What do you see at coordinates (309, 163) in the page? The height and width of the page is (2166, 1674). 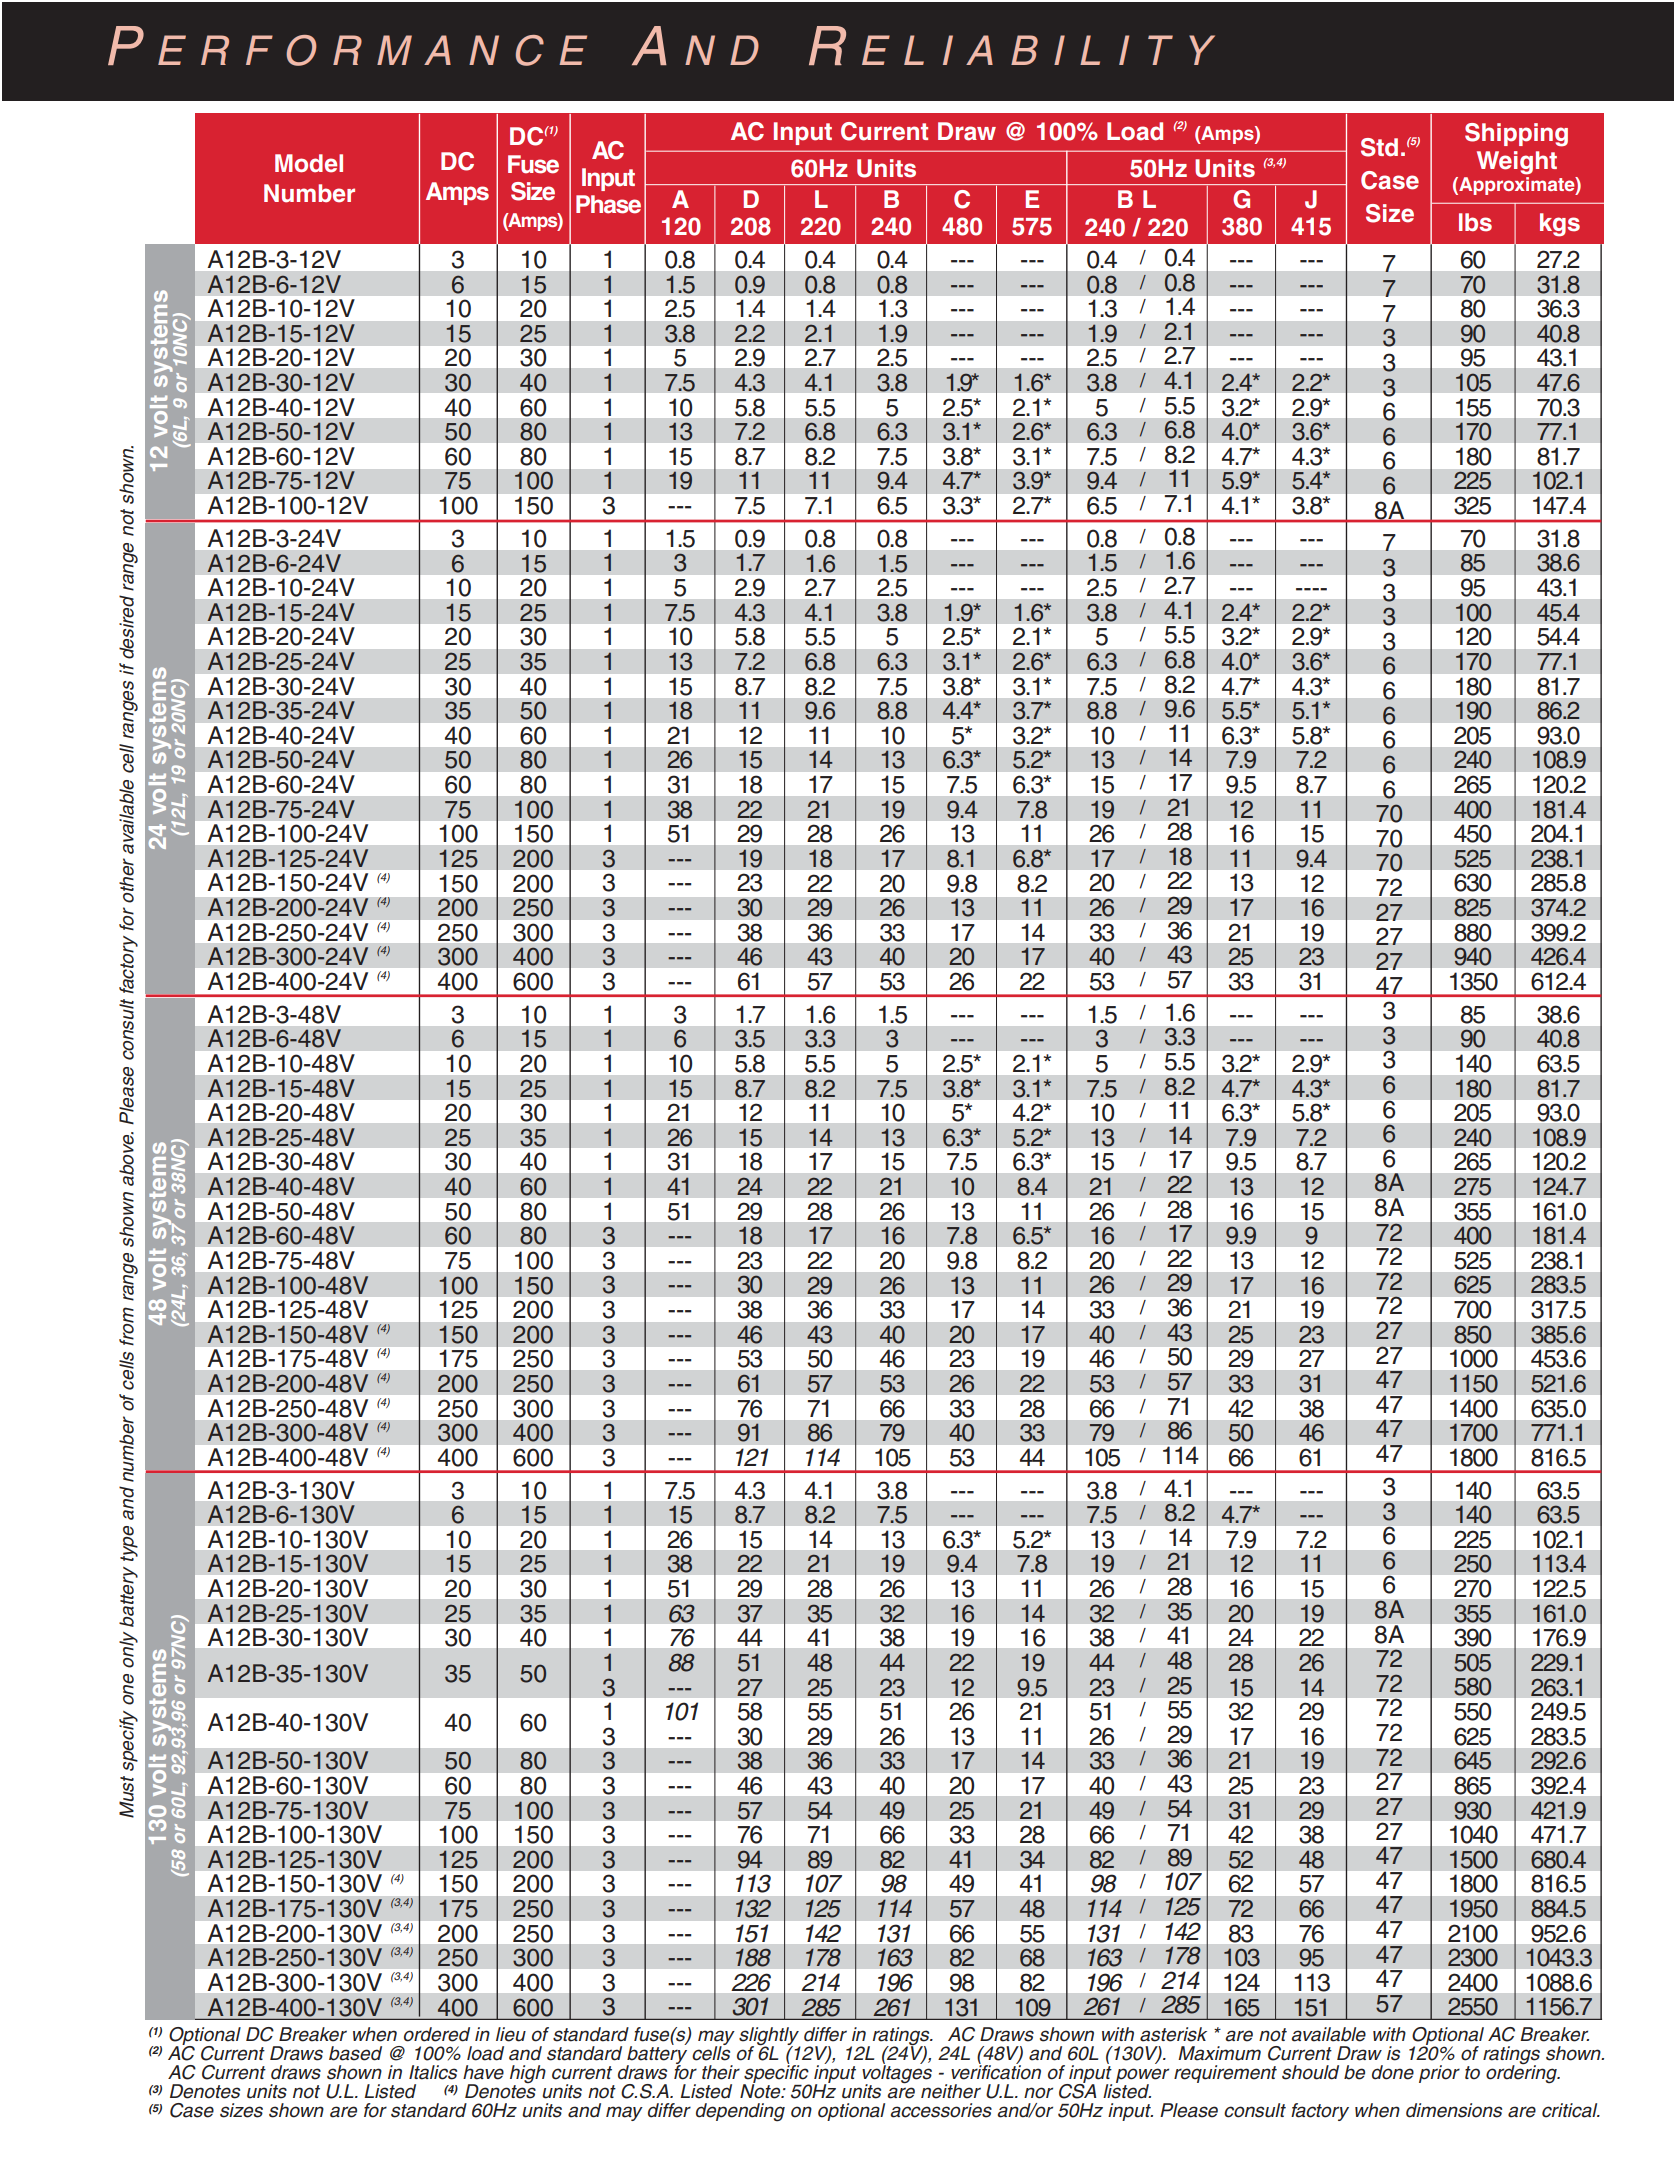 I see `Model` at bounding box center [309, 163].
